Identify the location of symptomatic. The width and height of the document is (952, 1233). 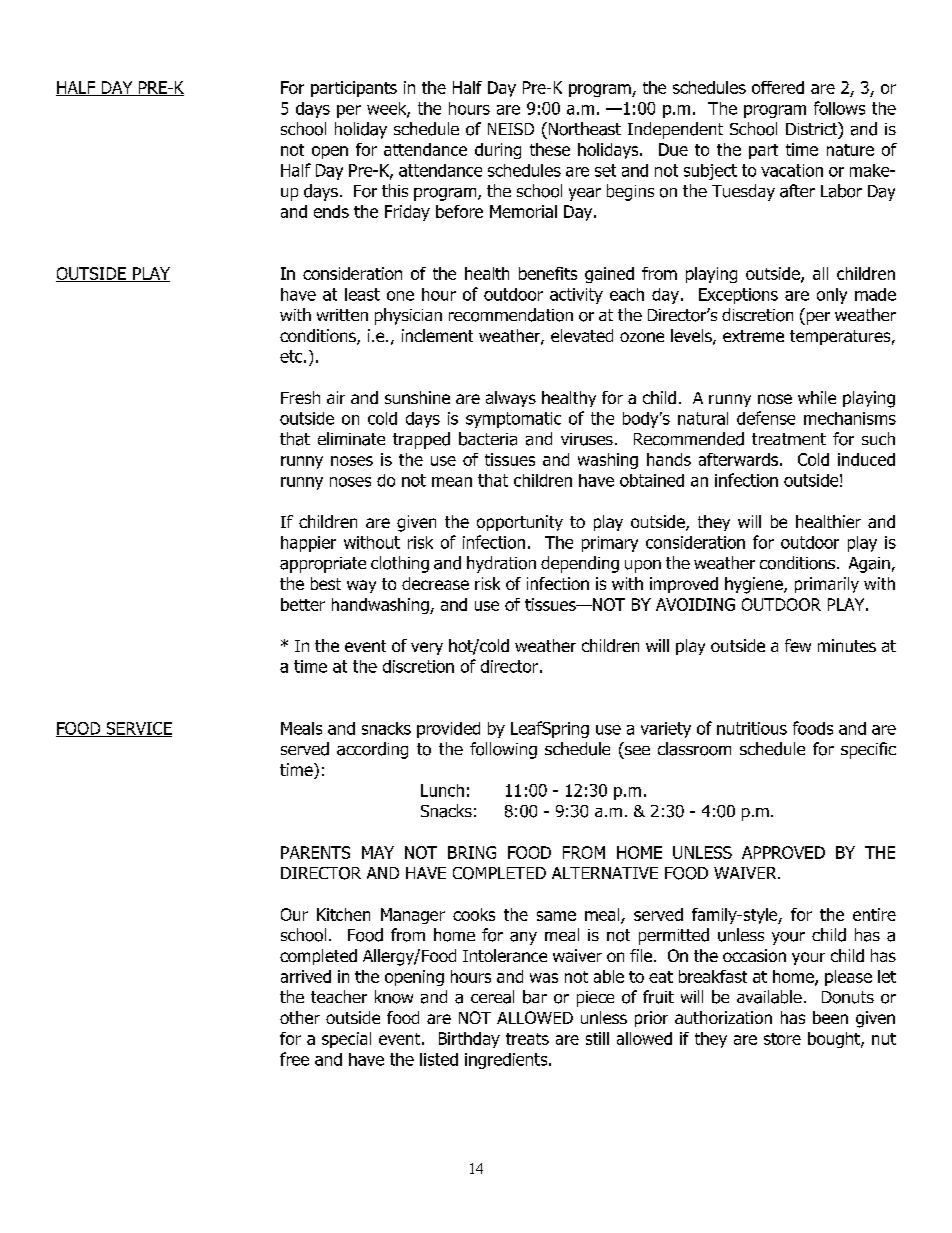
(513, 420).
